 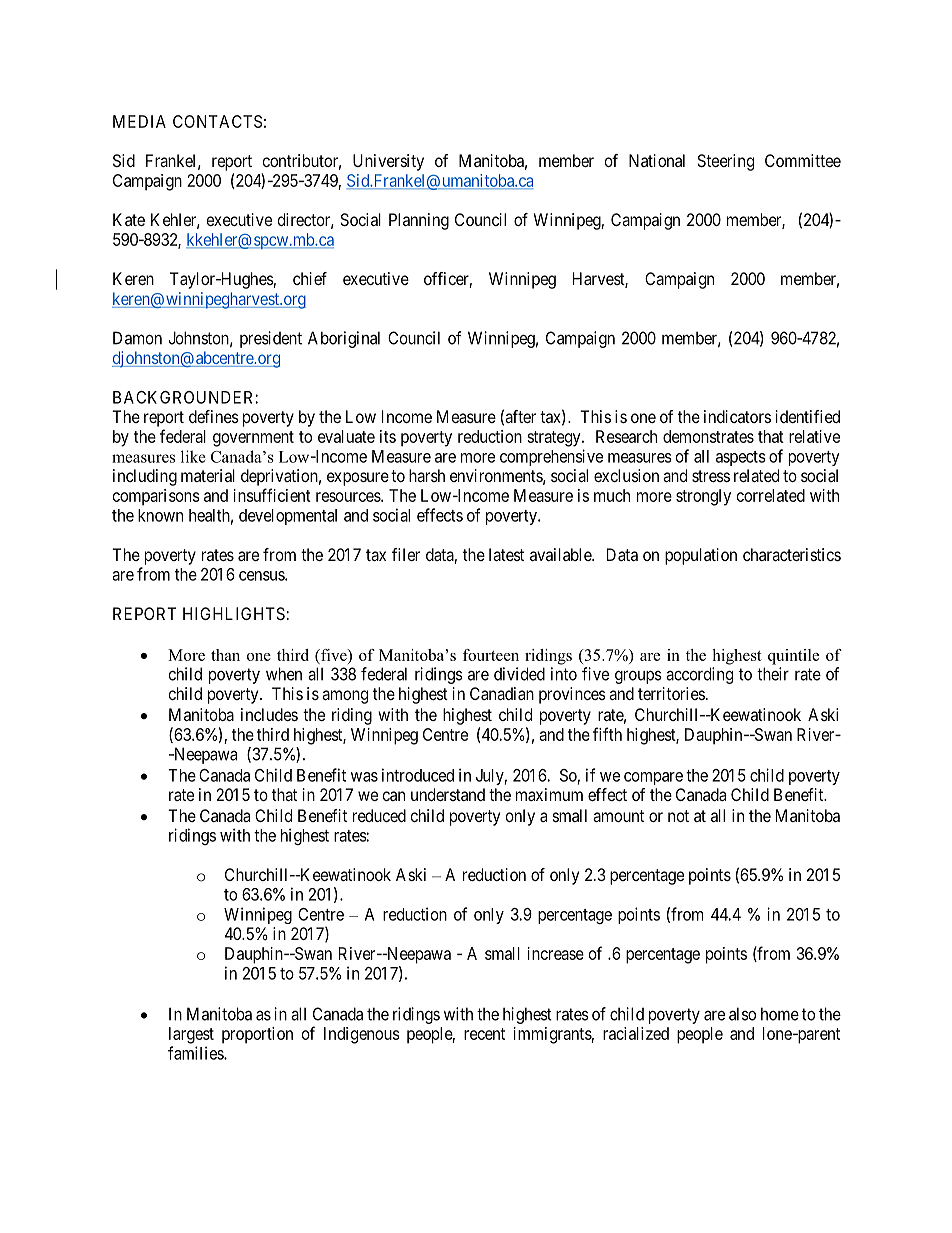 What do you see at coordinates (388, 162) in the screenshot?
I see `University` at bounding box center [388, 162].
